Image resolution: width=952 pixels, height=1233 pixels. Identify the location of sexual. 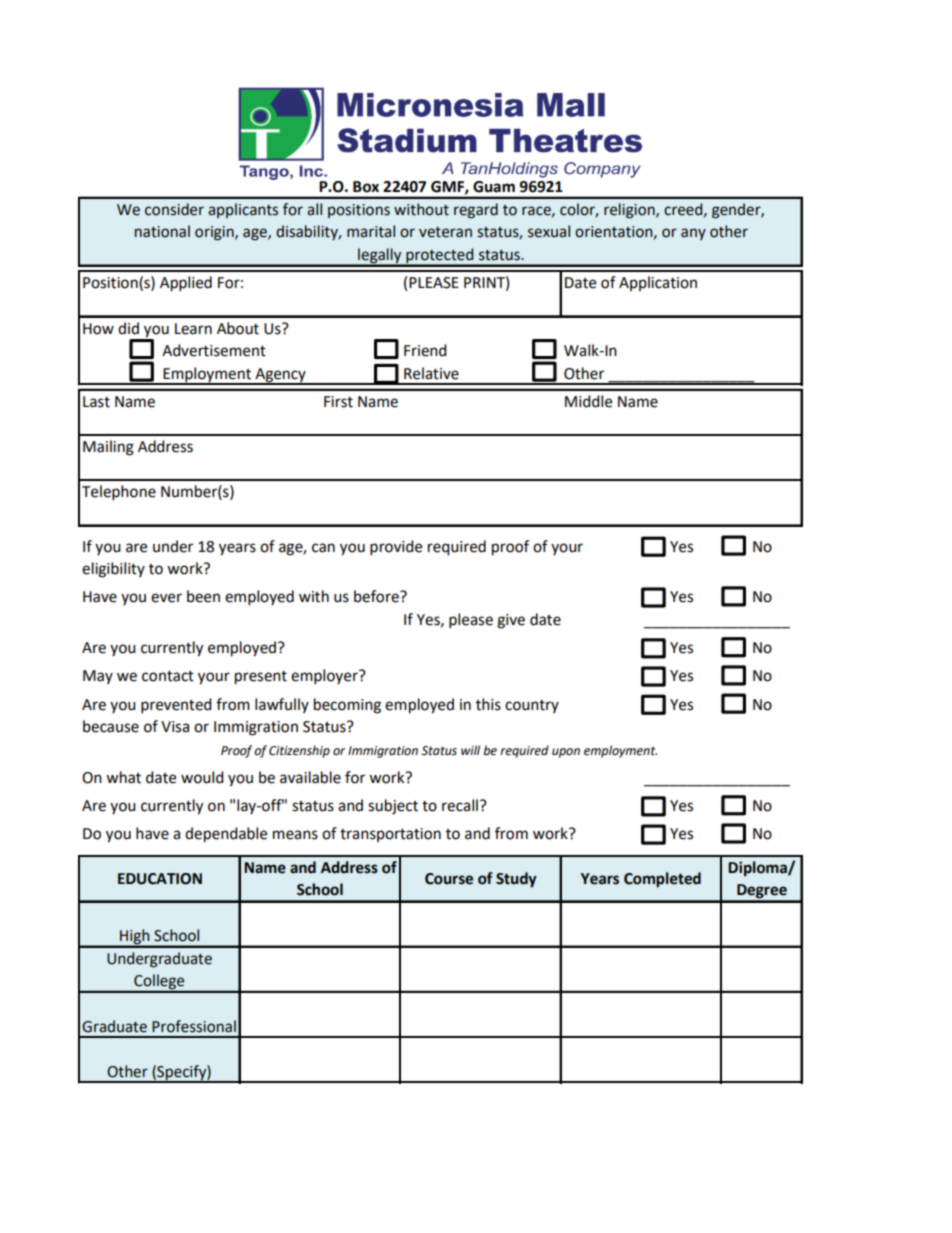
(549, 231).
